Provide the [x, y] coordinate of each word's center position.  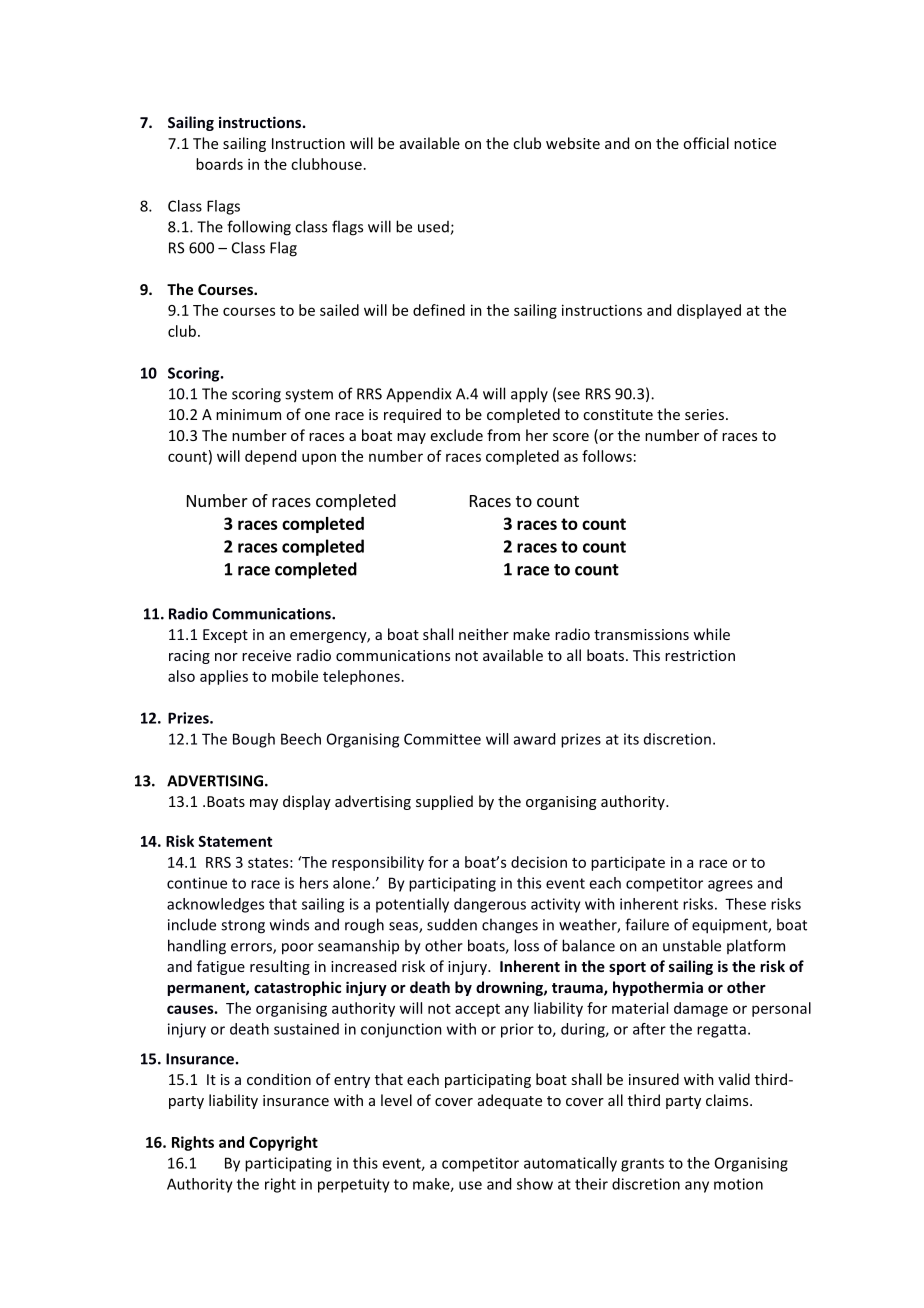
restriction [700, 655]
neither [484, 634]
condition [279, 1079]
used [434, 228]
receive [266, 655]
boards [219, 164]
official [706, 143]
